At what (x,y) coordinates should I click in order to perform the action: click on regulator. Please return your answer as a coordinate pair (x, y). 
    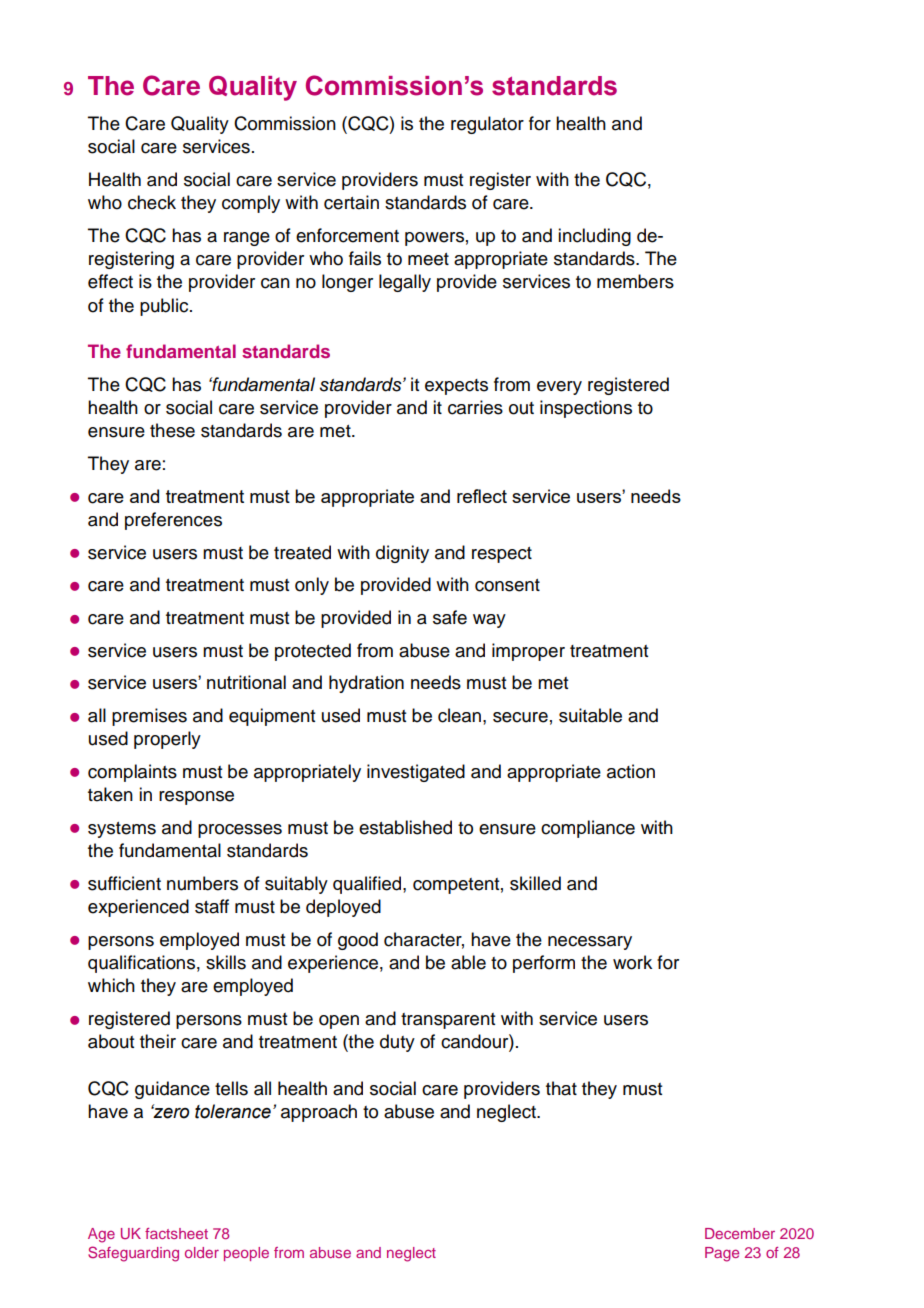
    Looking at the image, I should click on (487, 125).
